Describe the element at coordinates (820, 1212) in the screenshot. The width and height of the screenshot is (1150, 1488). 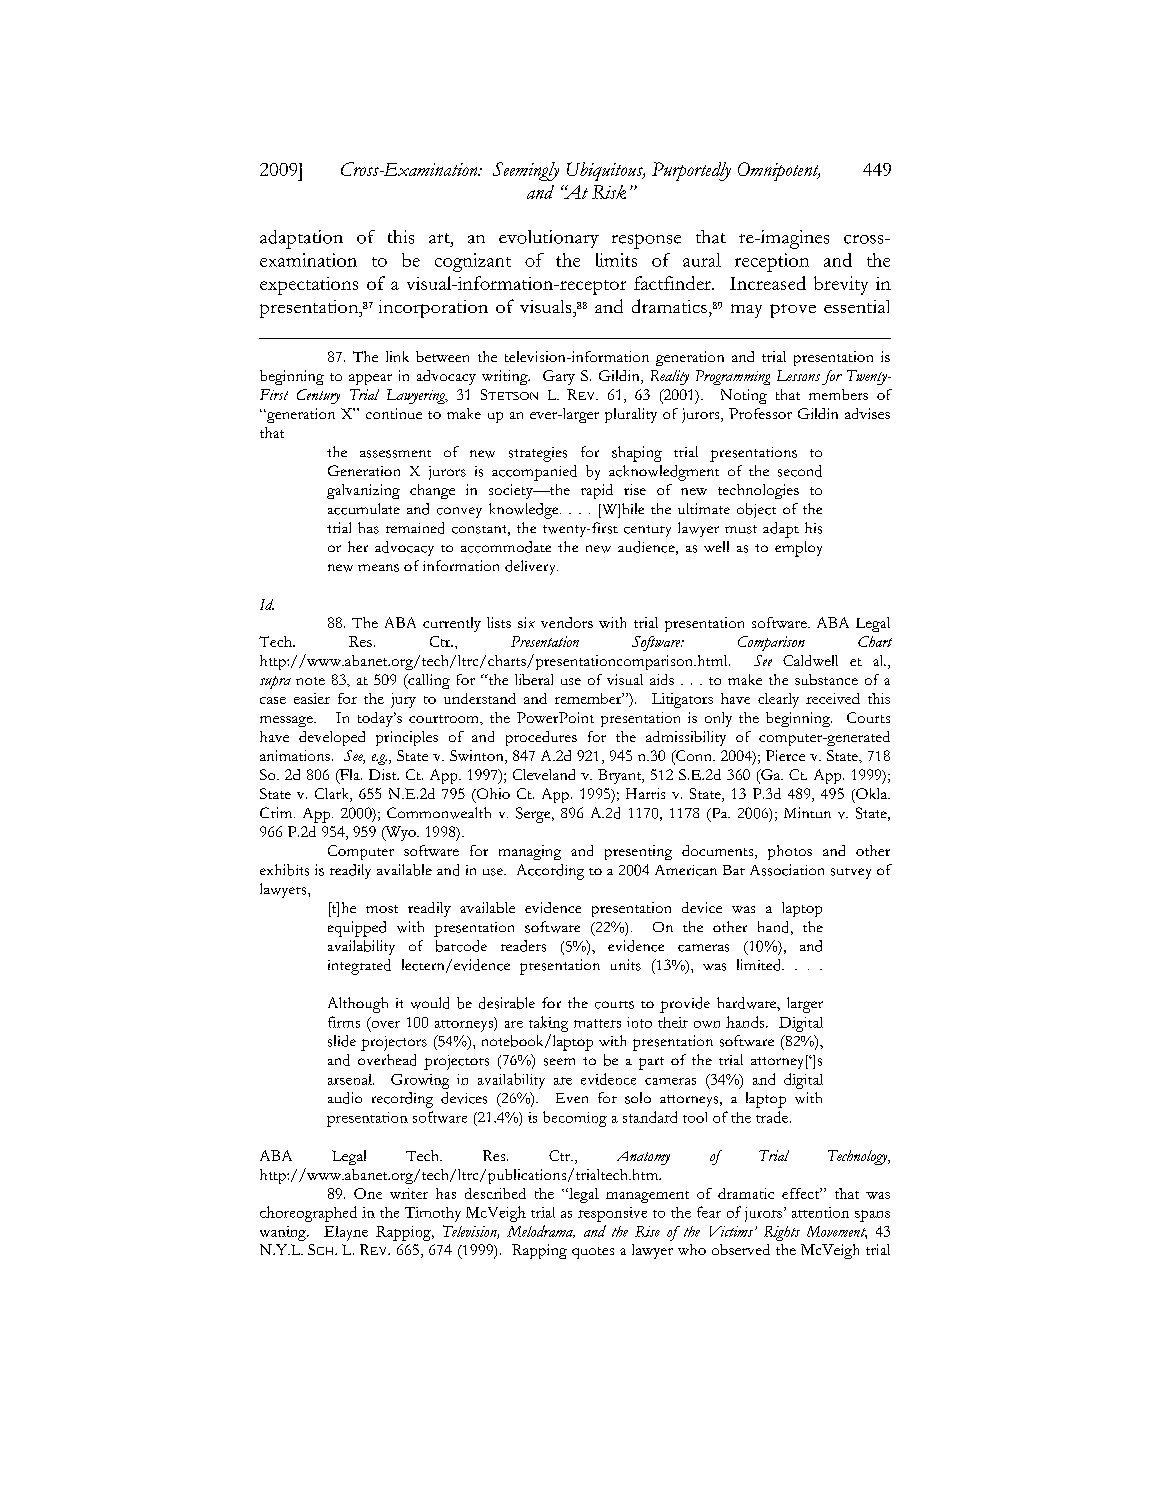
I see `attention` at that location.
